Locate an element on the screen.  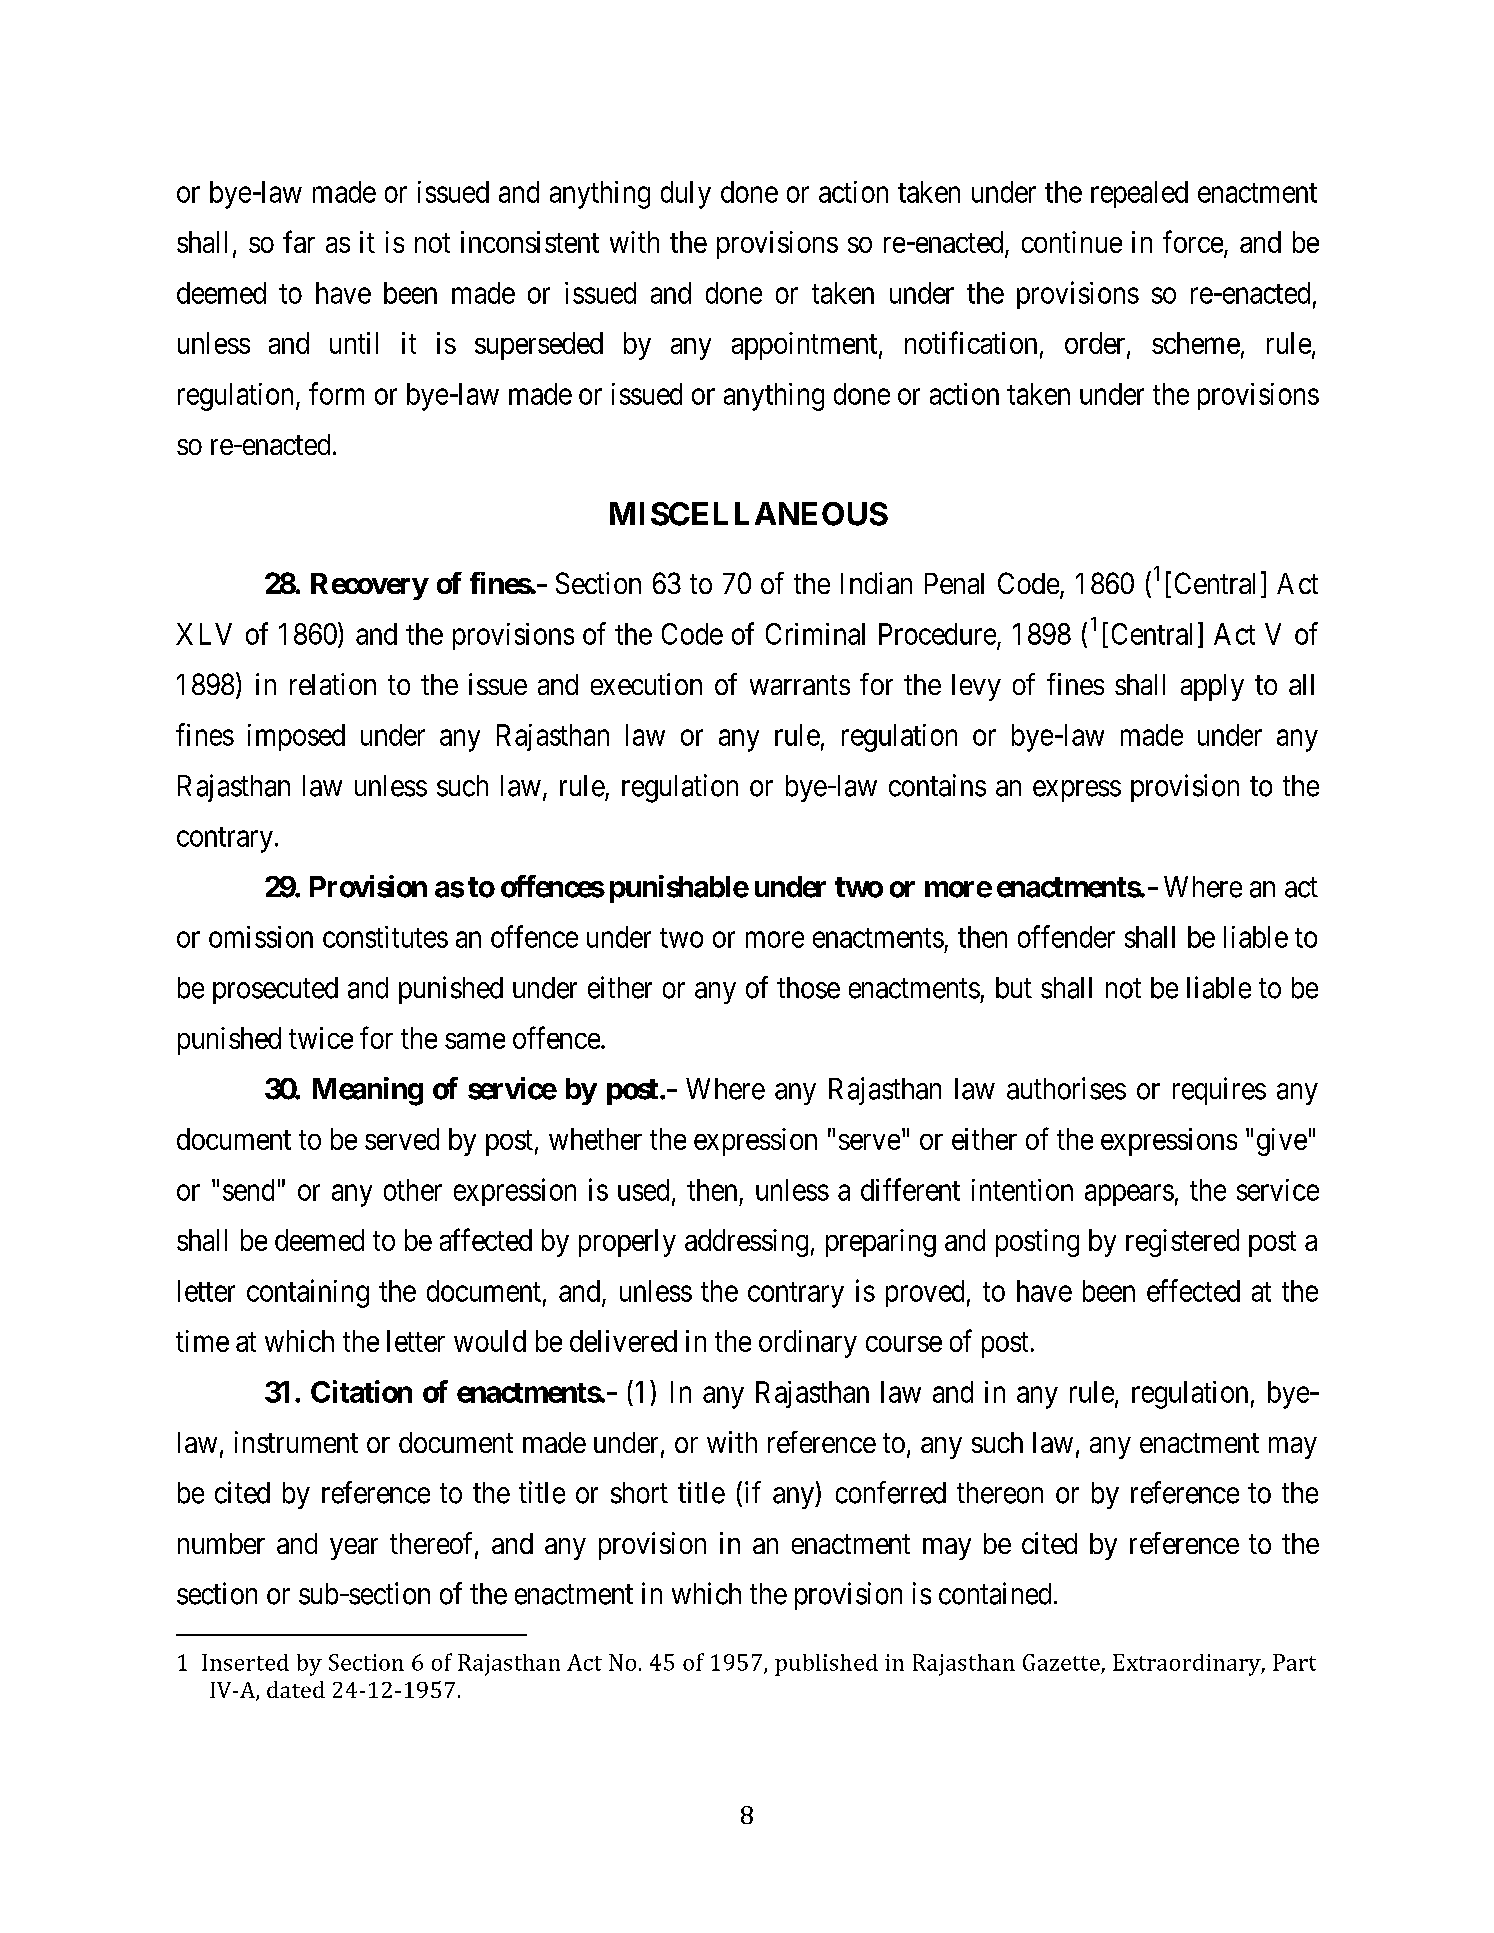
Penal is located at coordinates (954, 583).
